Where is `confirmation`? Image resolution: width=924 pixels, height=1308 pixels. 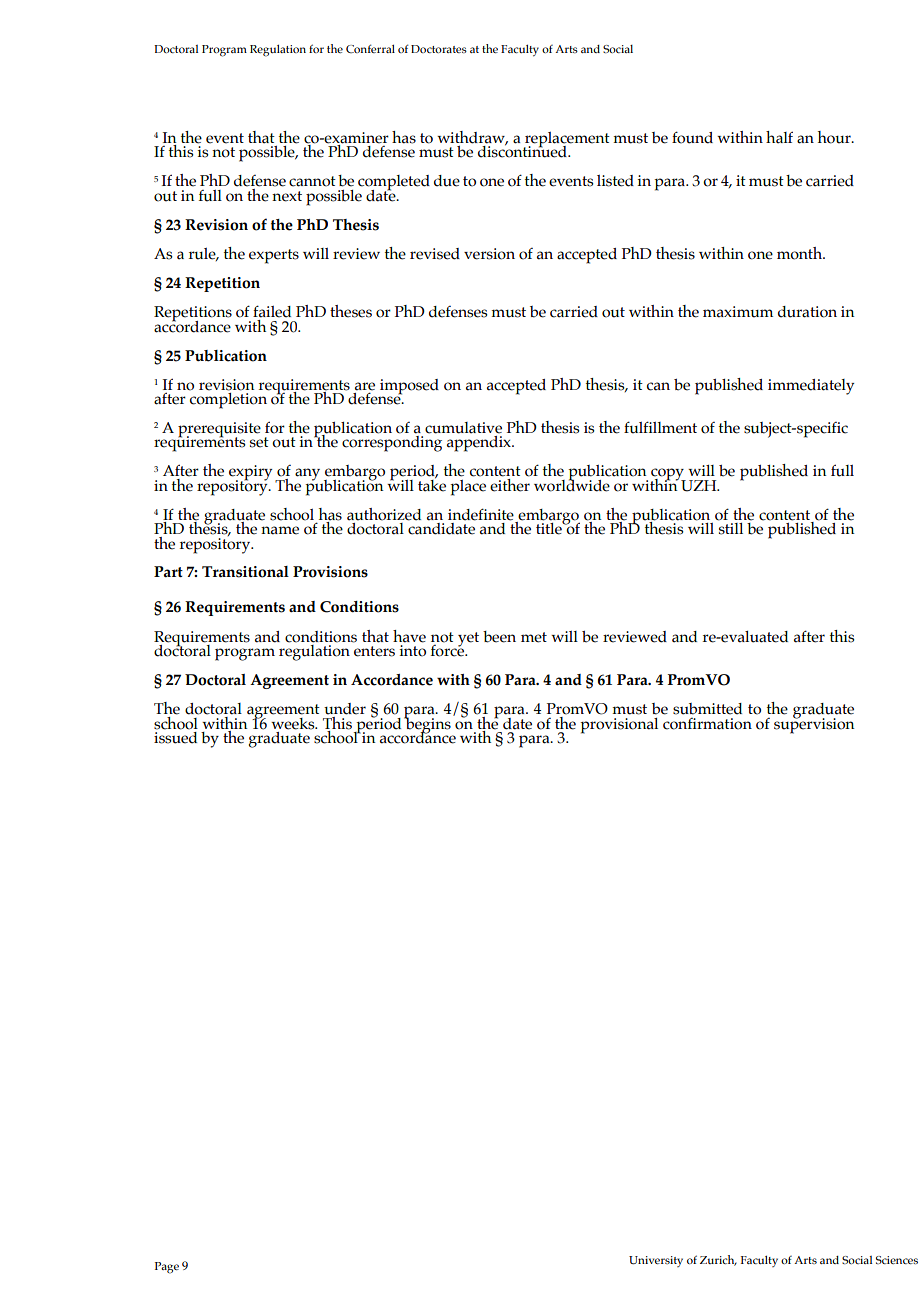
confirmation is located at coordinates (707, 724).
